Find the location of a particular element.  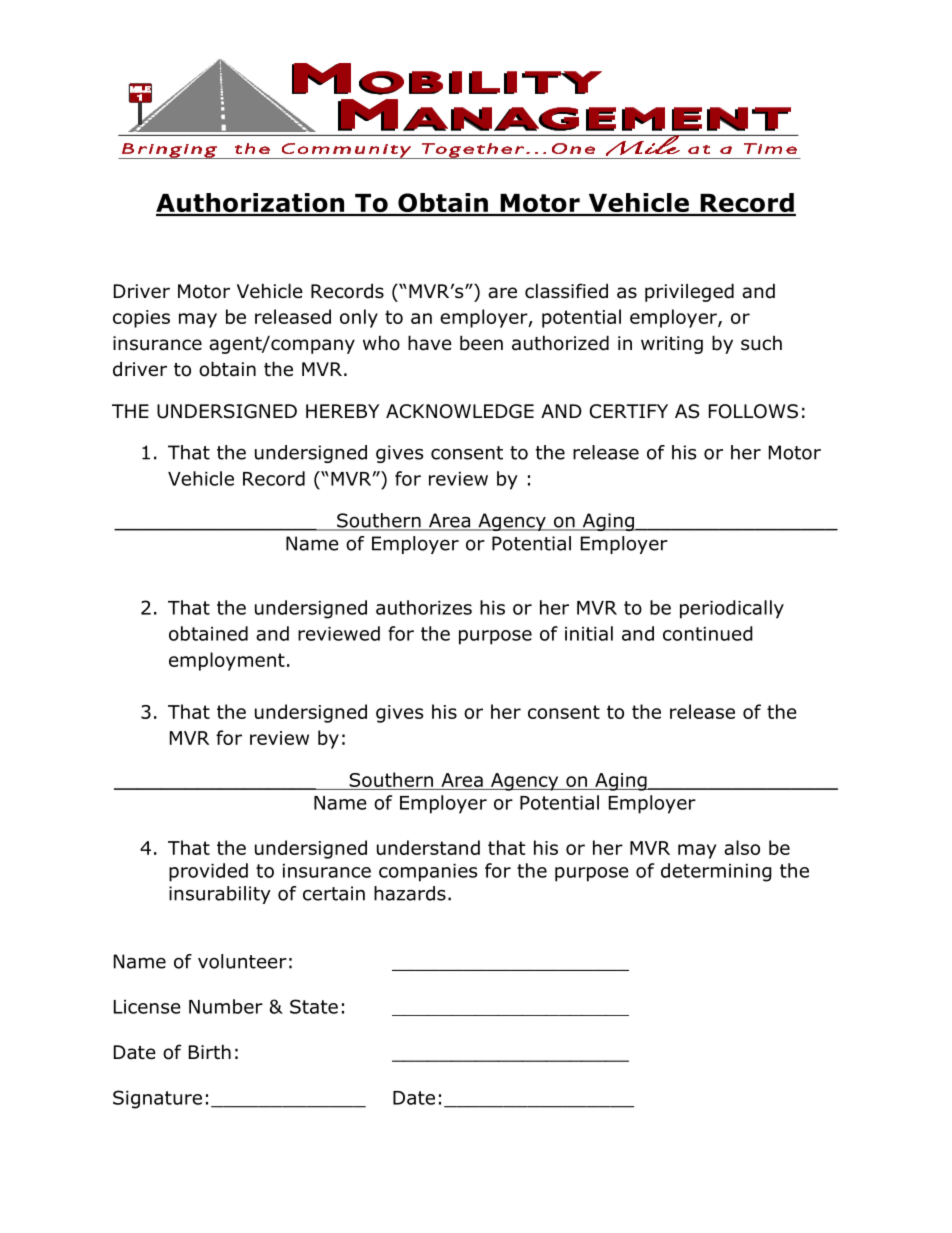

copies is located at coordinates (141, 319).
